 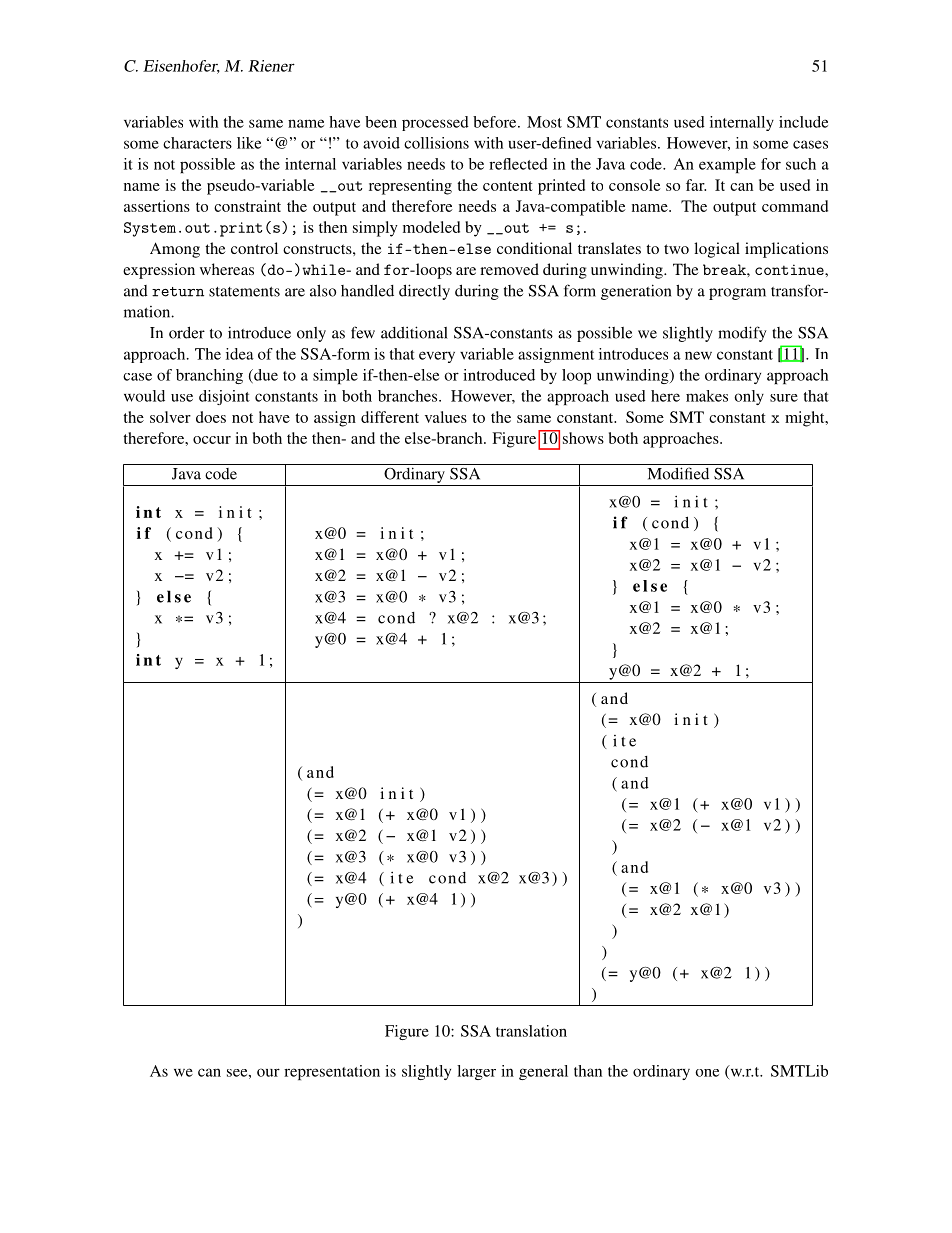 What do you see at coordinates (678, 473) in the document?
I see `Modified` at bounding box center [678, 473].
